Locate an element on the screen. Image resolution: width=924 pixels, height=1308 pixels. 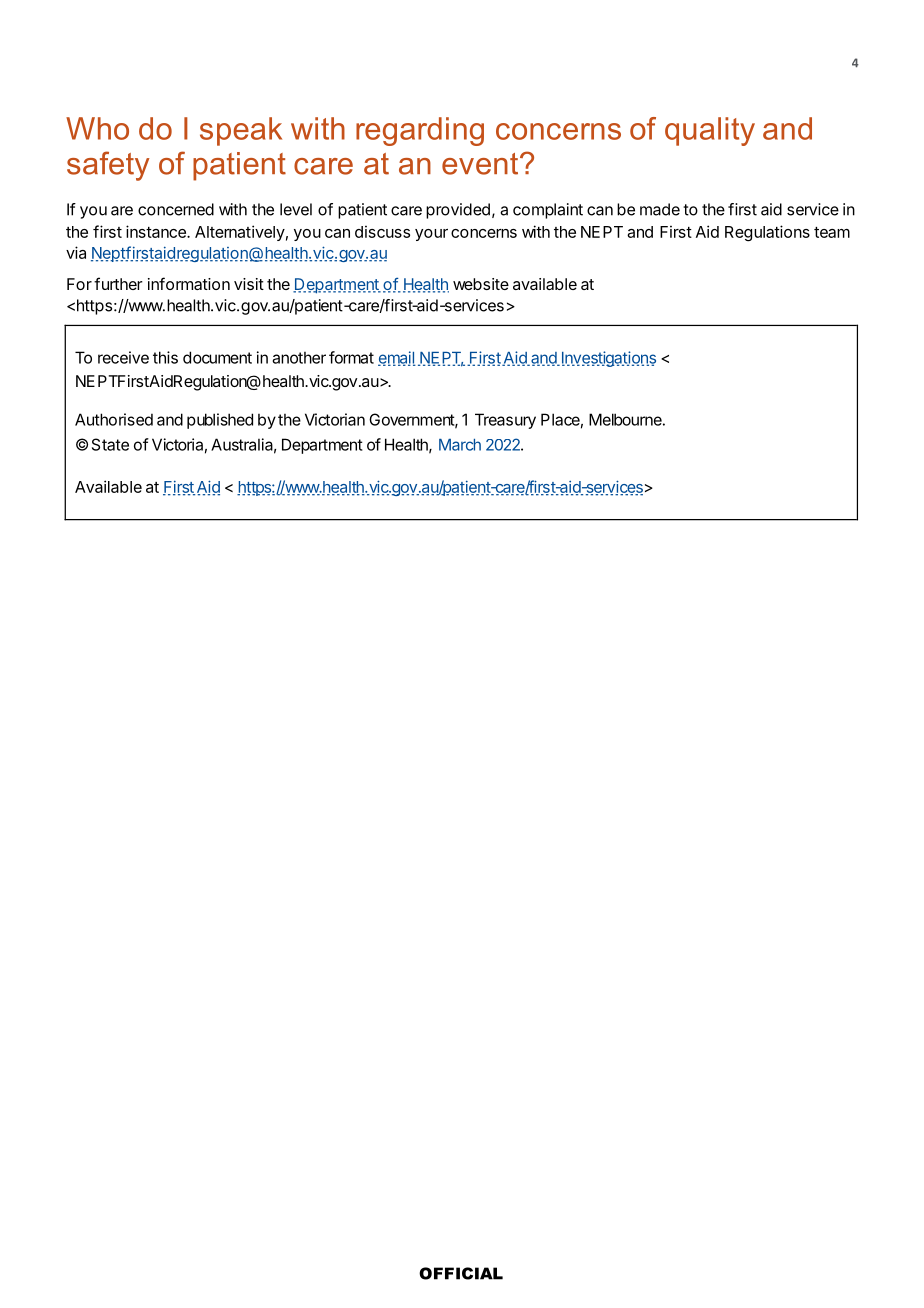
quality is located at coordinates (710, 131).
